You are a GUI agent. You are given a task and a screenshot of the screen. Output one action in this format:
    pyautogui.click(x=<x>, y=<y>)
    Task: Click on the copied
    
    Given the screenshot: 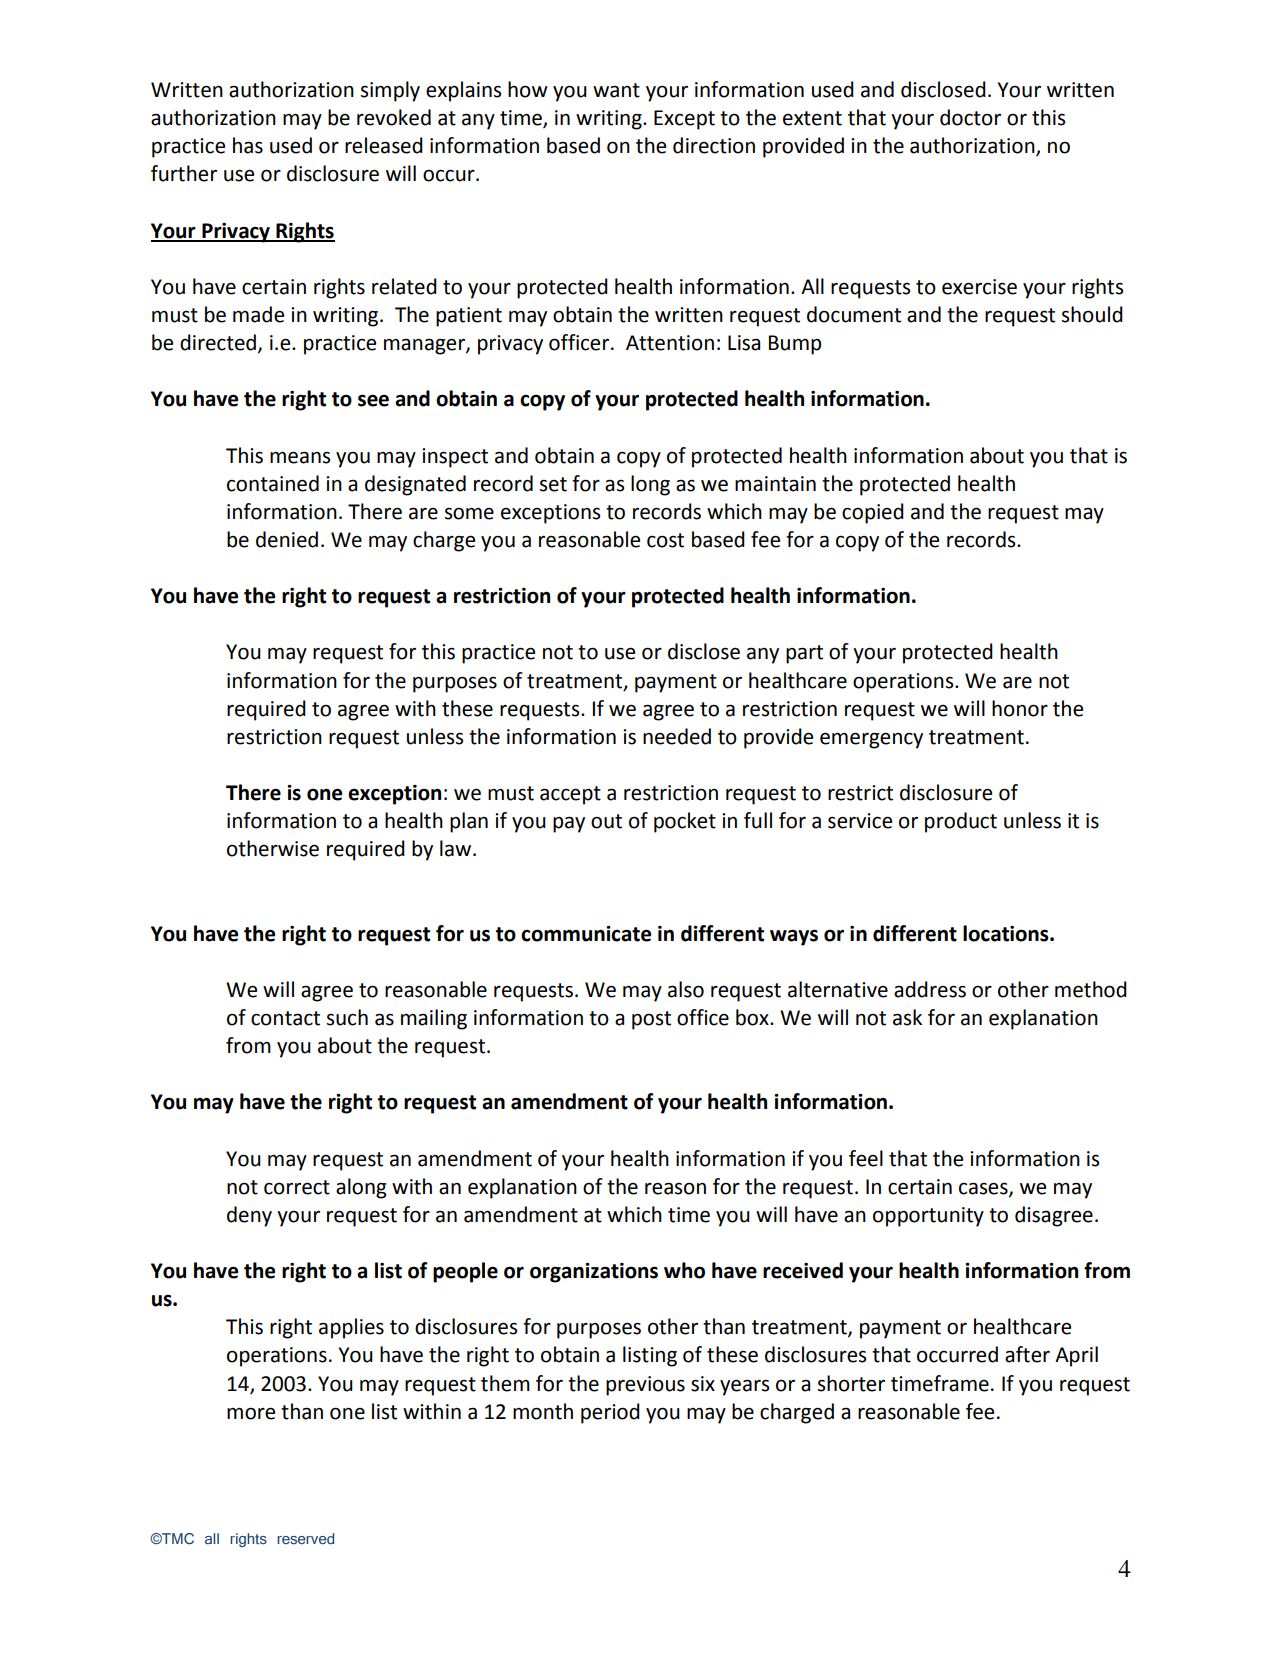 What is the action you would take?
    pyautogui.click(x=873, y=513)
